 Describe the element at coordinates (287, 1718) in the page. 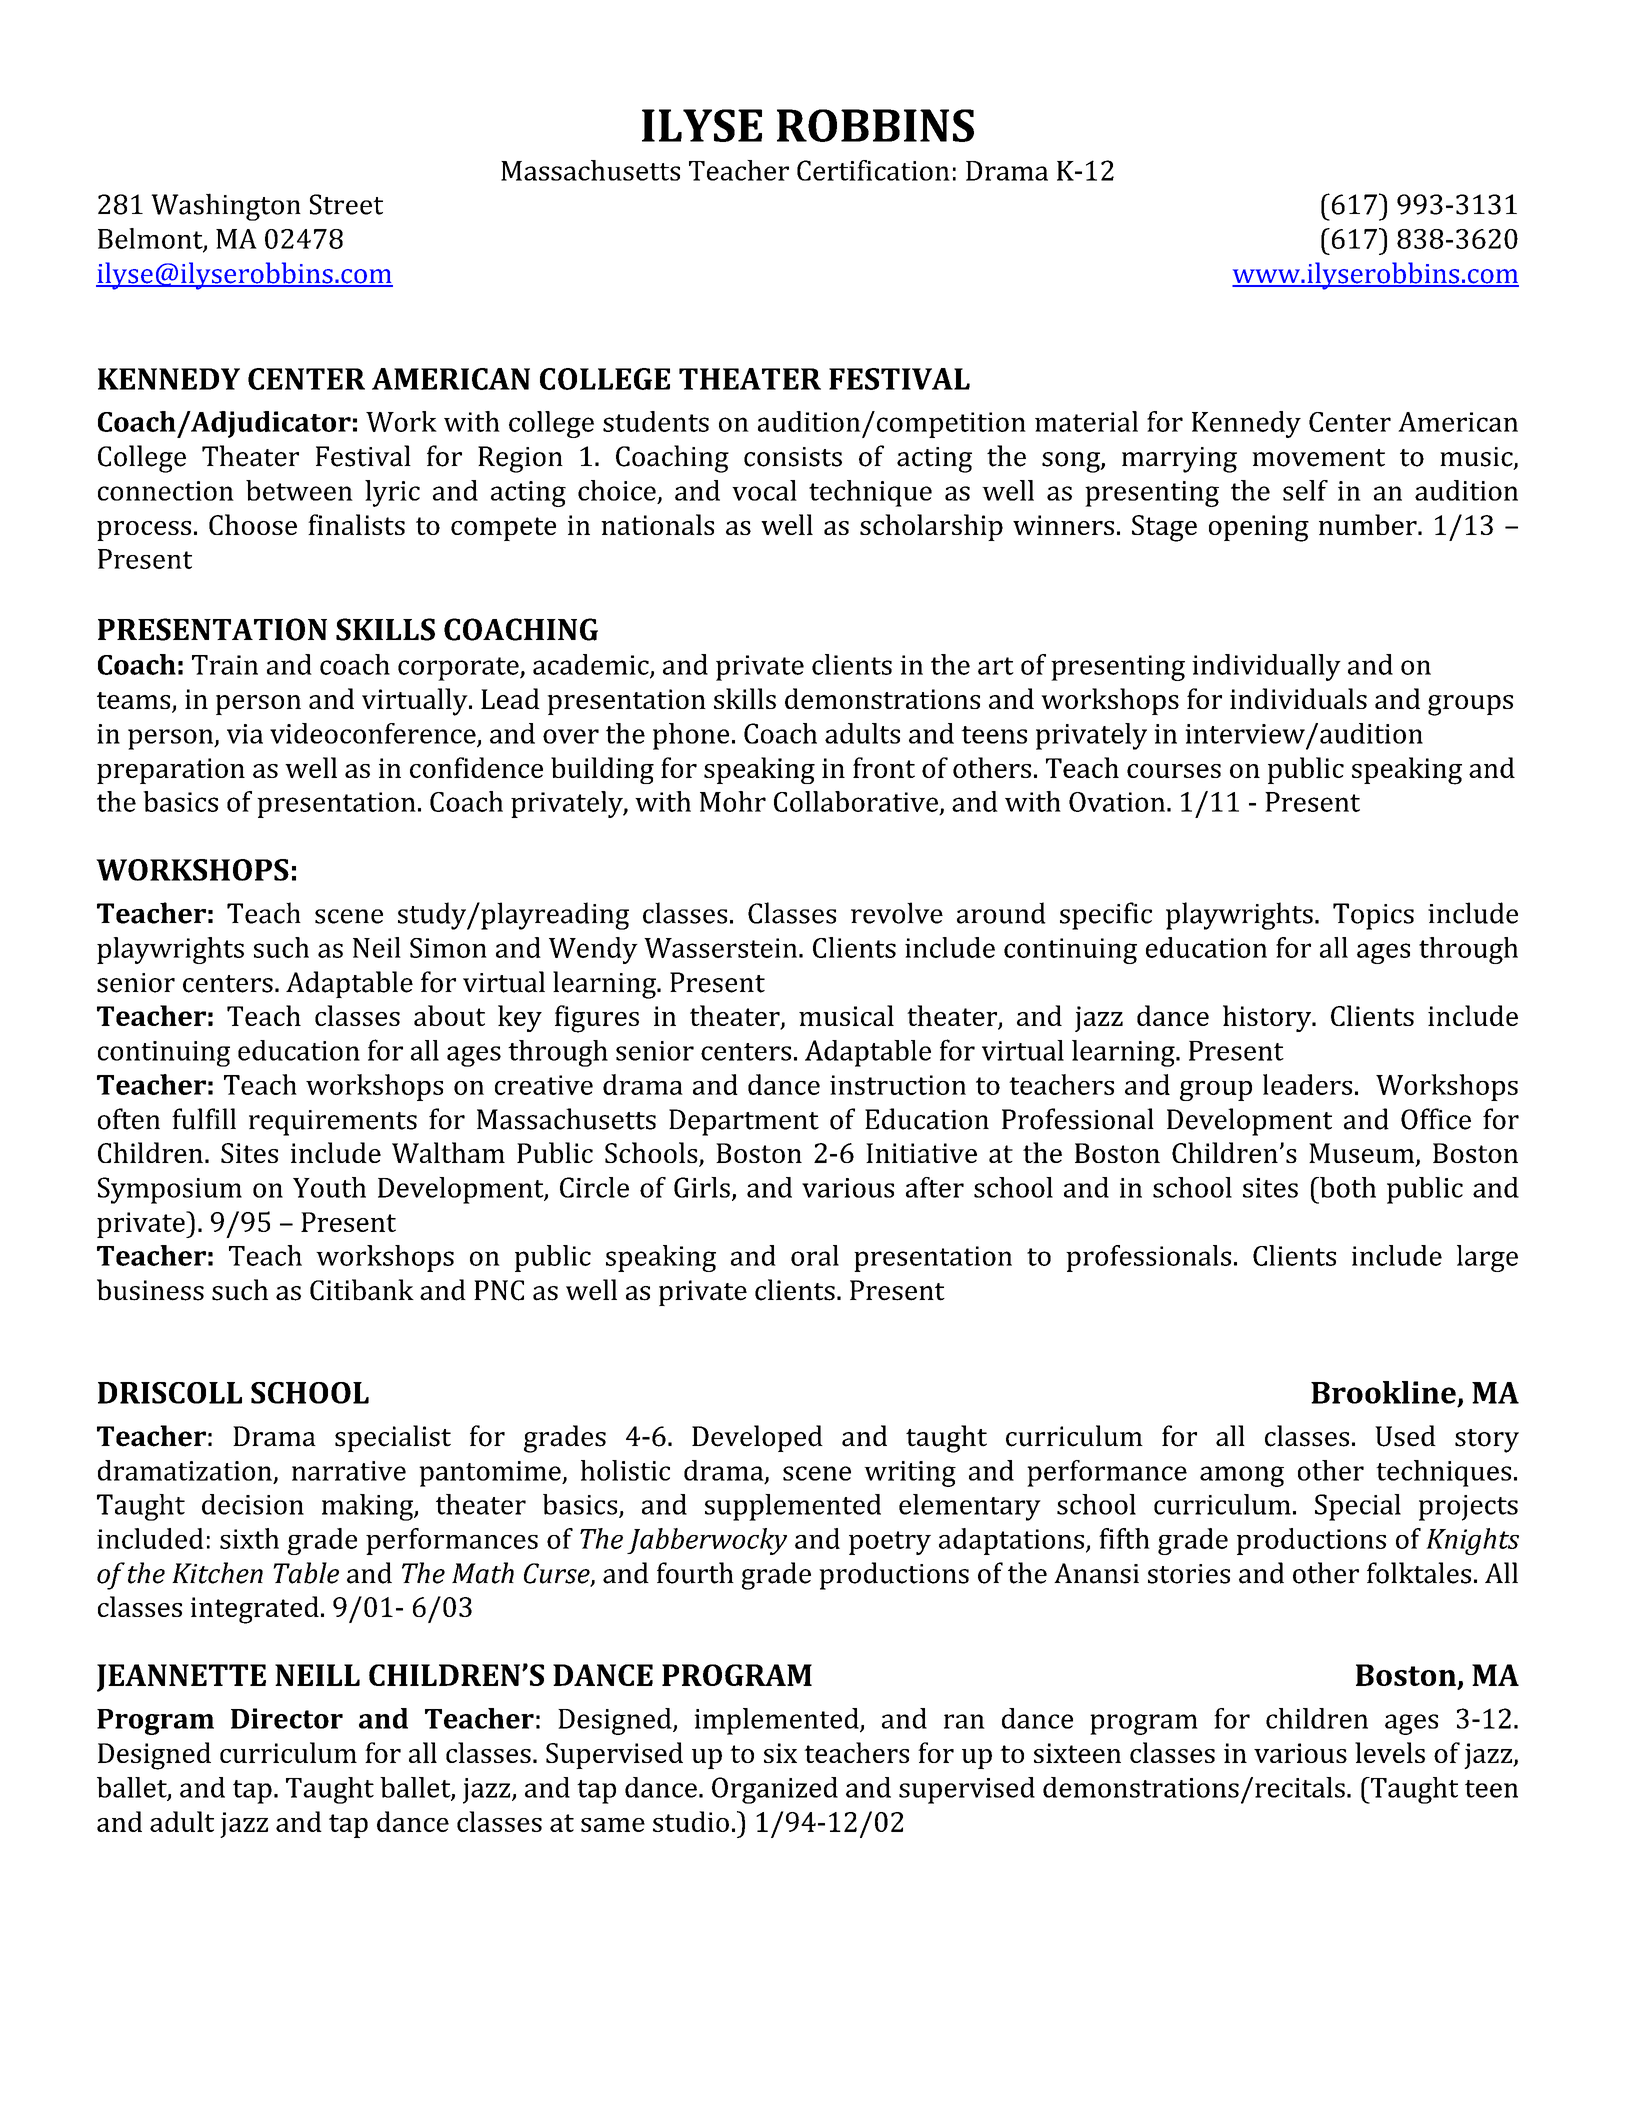

I see `Director` at that location.
